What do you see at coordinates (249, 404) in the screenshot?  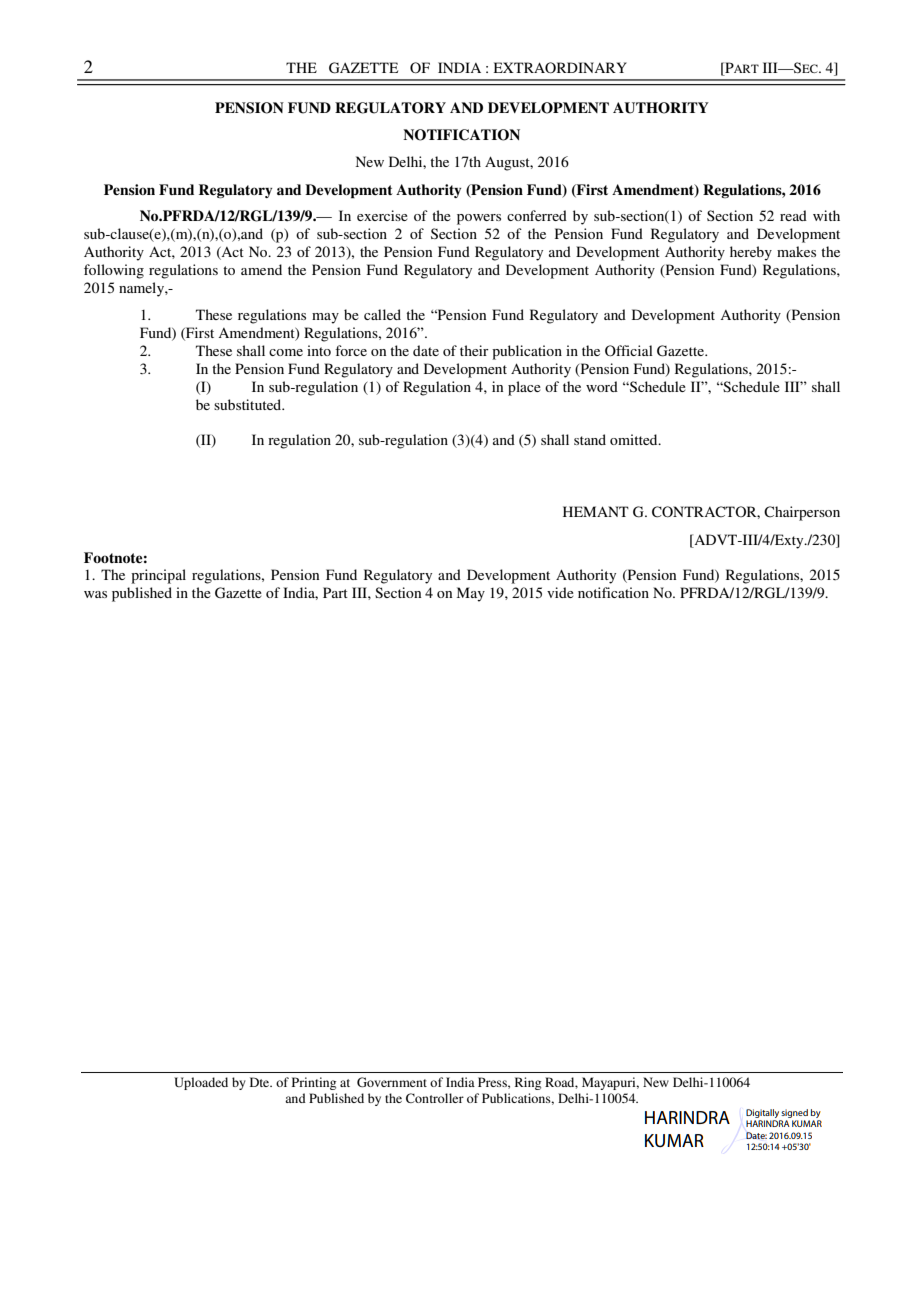 I see `substituted` at bounding box center [249, 404].
